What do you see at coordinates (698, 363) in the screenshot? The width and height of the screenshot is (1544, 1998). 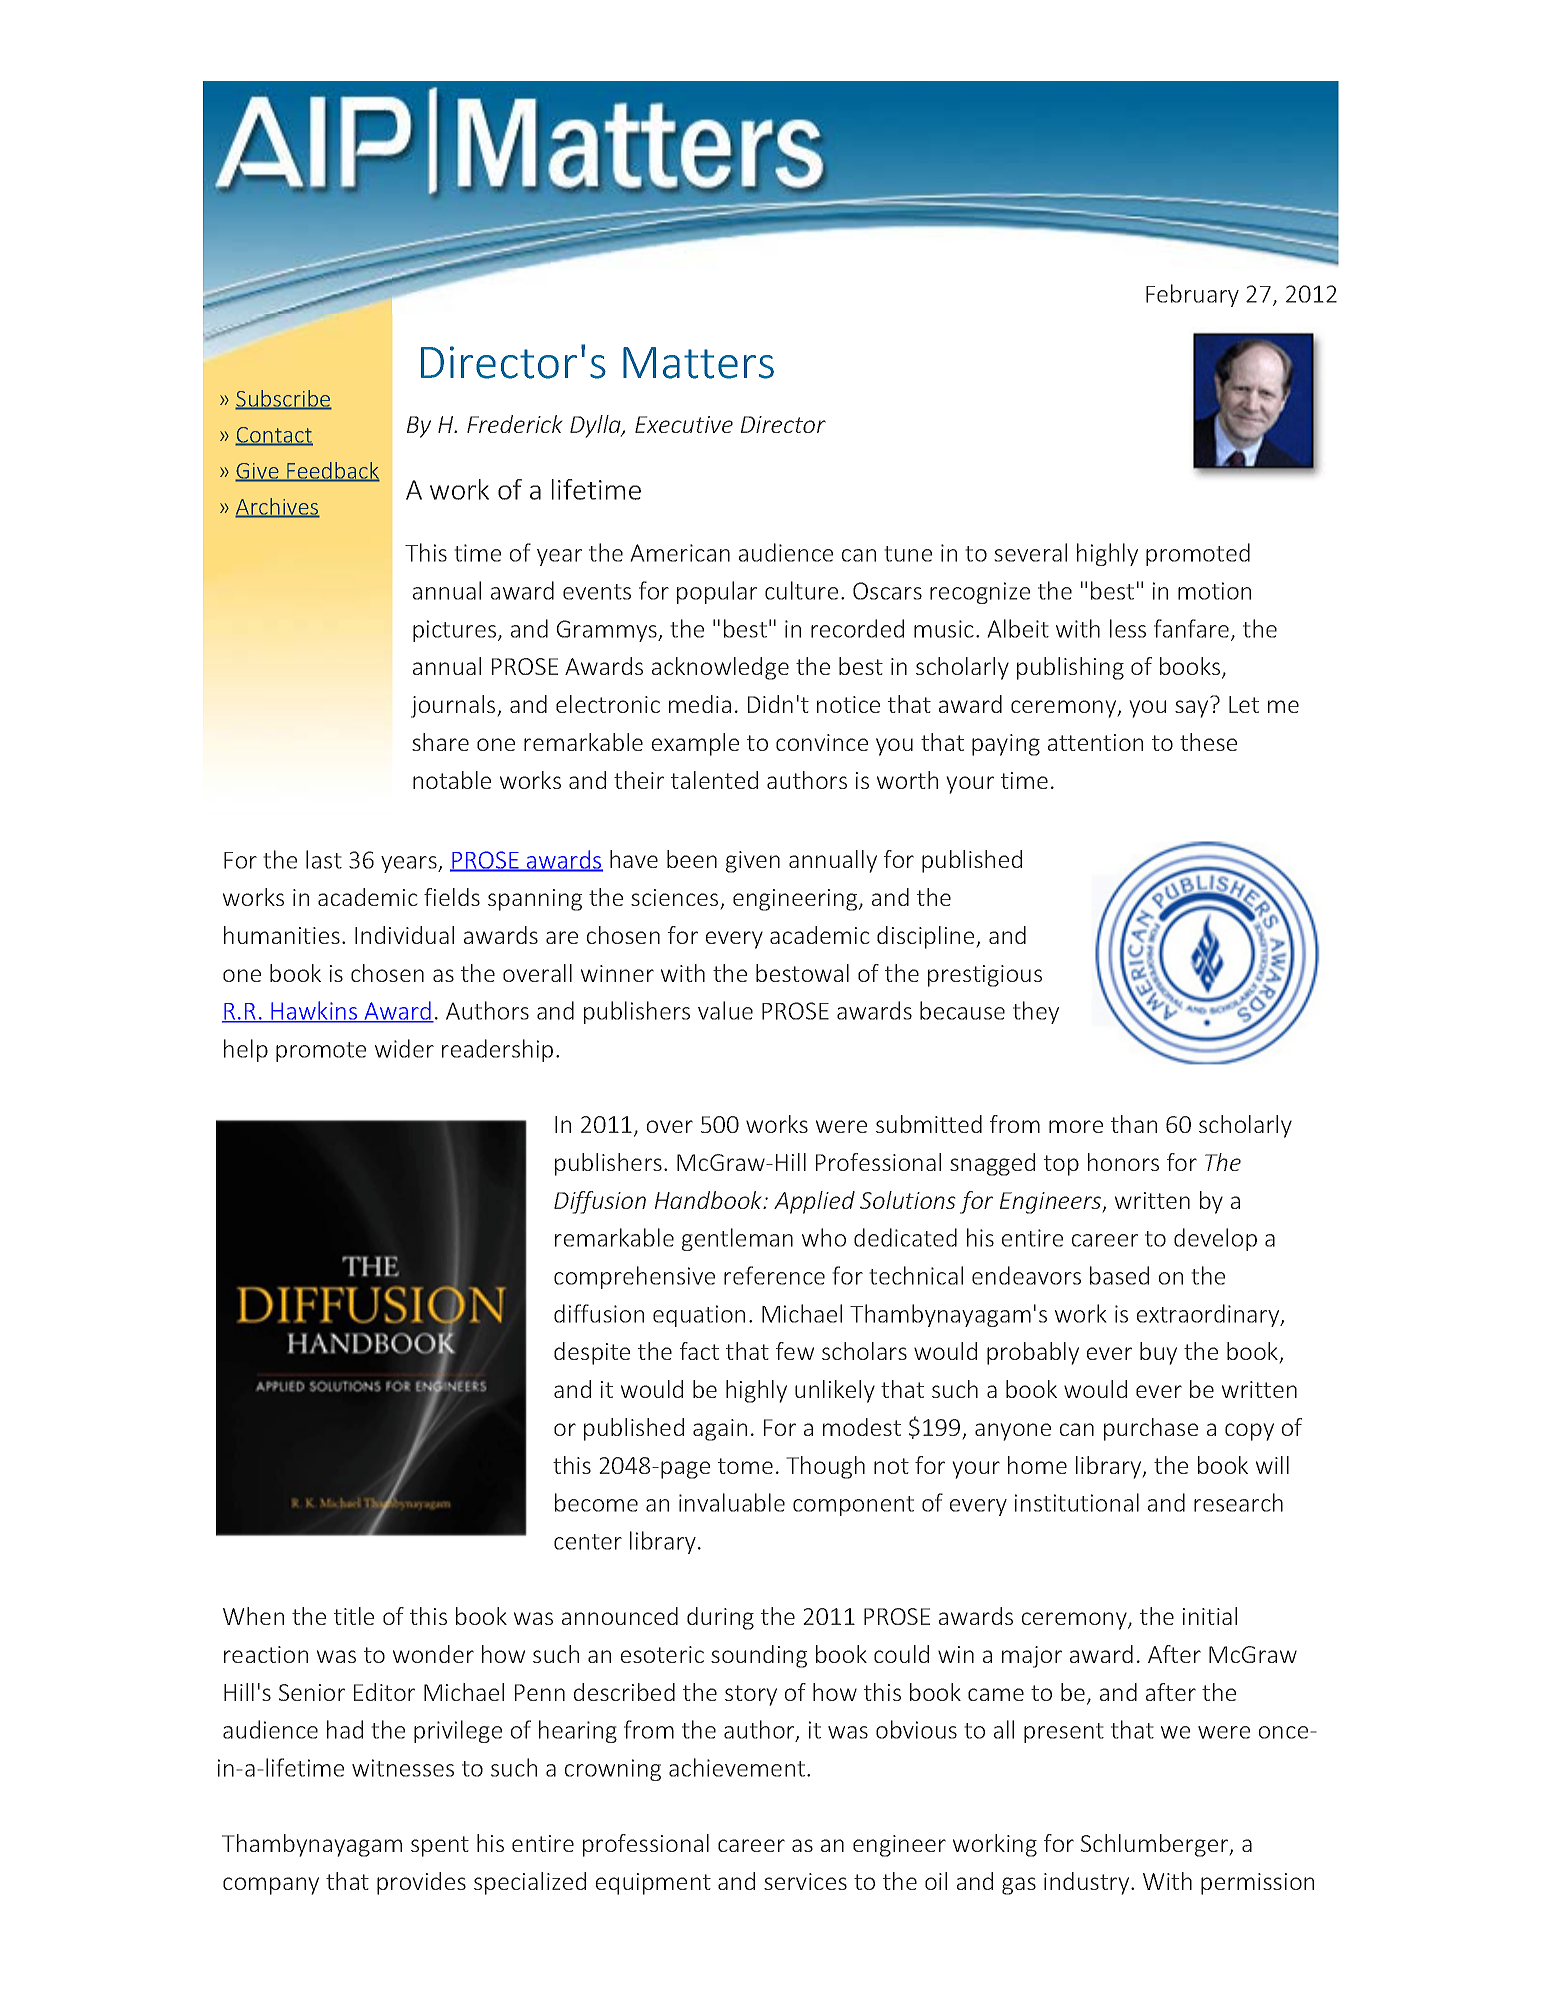 I see `Matters` at bounding box center [698, 363].
